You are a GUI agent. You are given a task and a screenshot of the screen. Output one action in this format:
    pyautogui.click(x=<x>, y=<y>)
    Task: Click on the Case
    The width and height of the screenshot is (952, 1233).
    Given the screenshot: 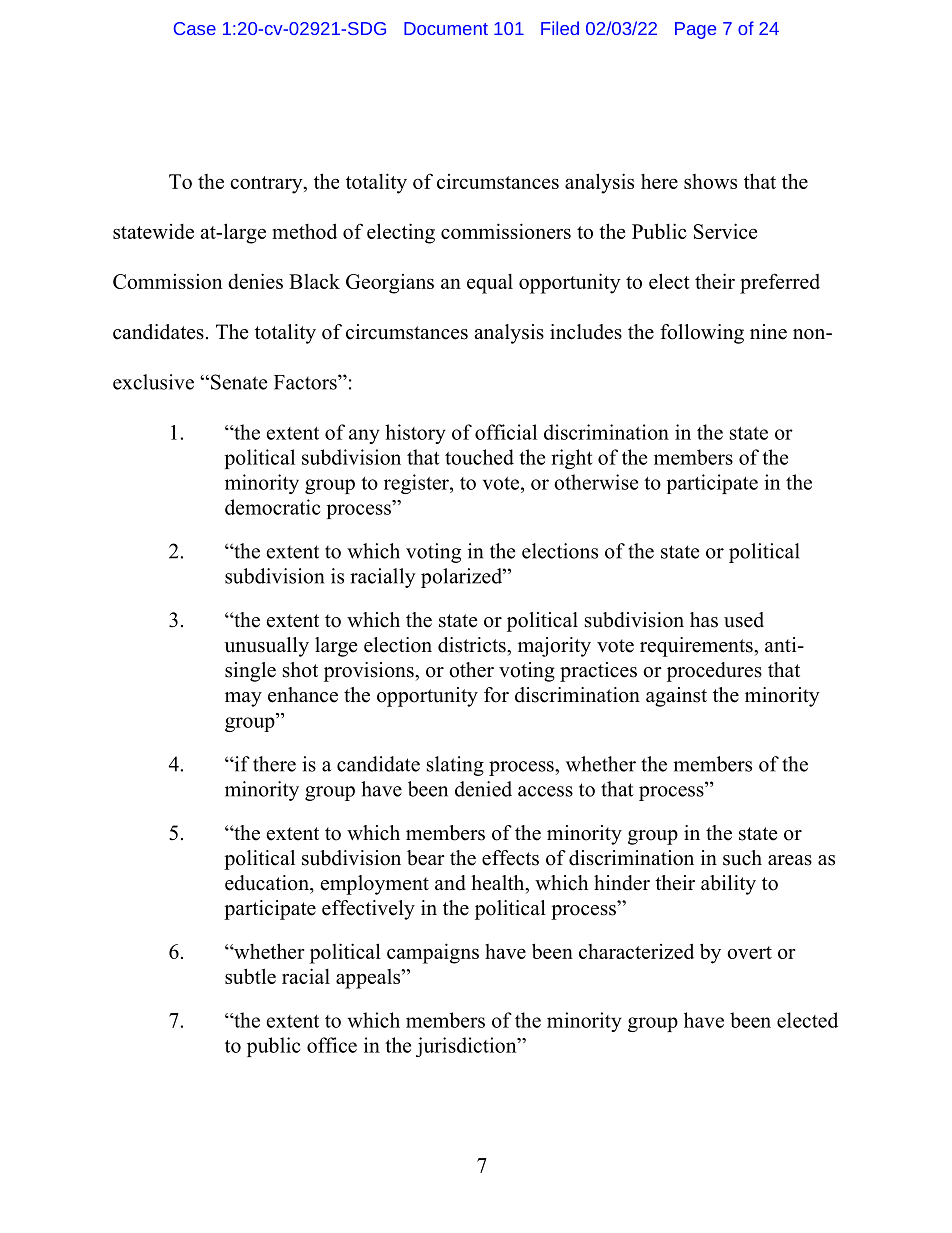 What is the action you would take?
    pyautogui.click(x=195, y=28)
